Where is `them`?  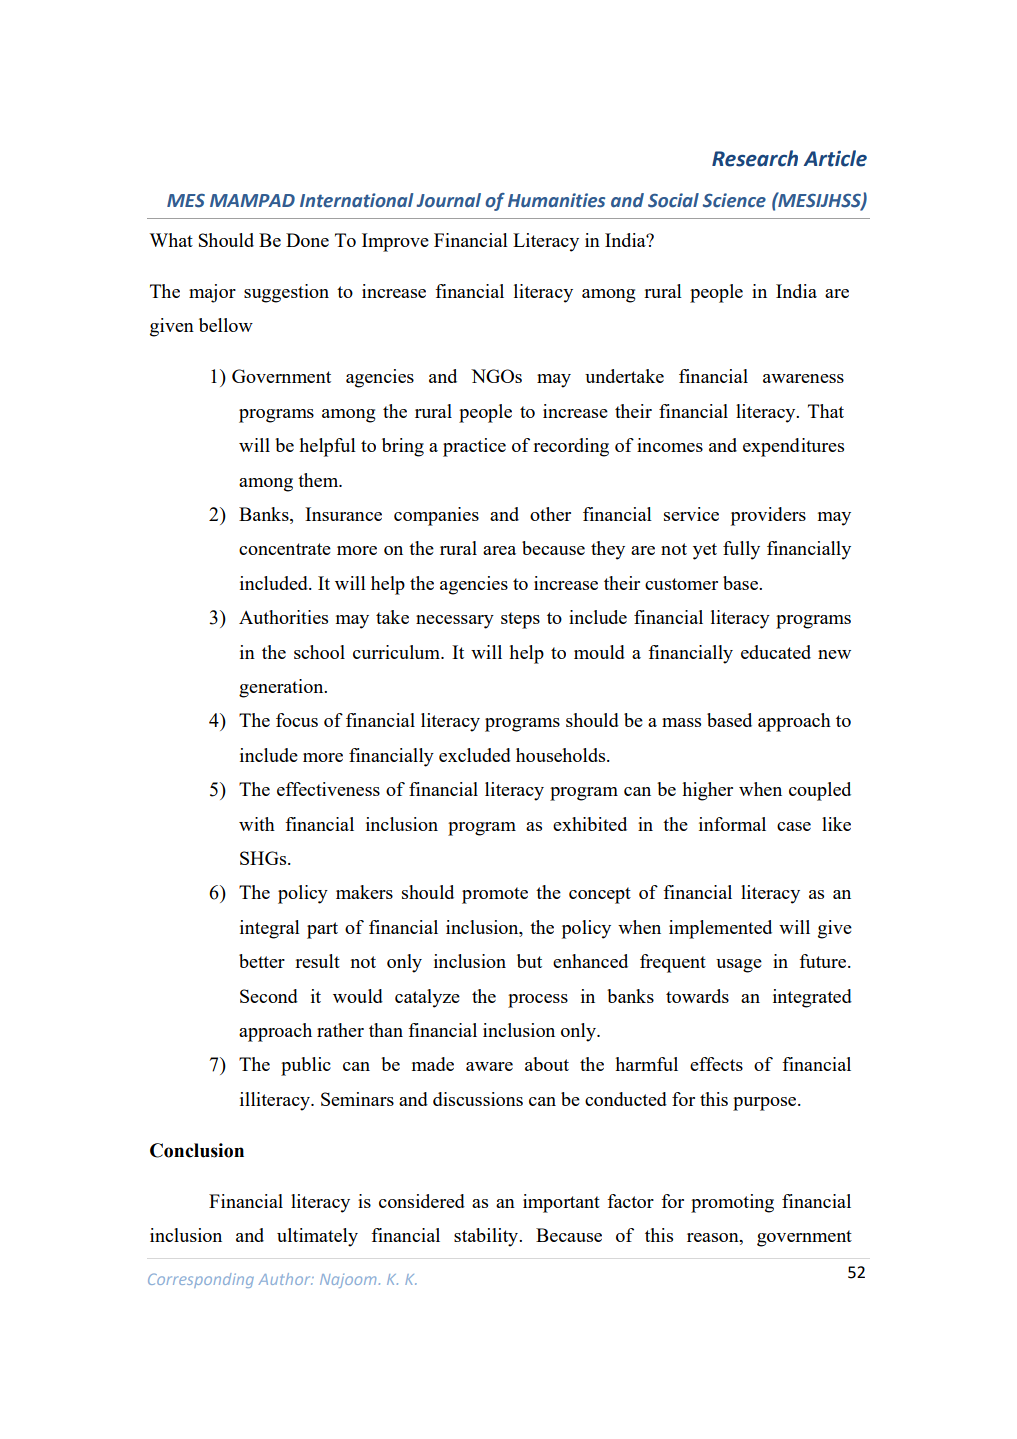
them is located at coordinates (319, 480).
